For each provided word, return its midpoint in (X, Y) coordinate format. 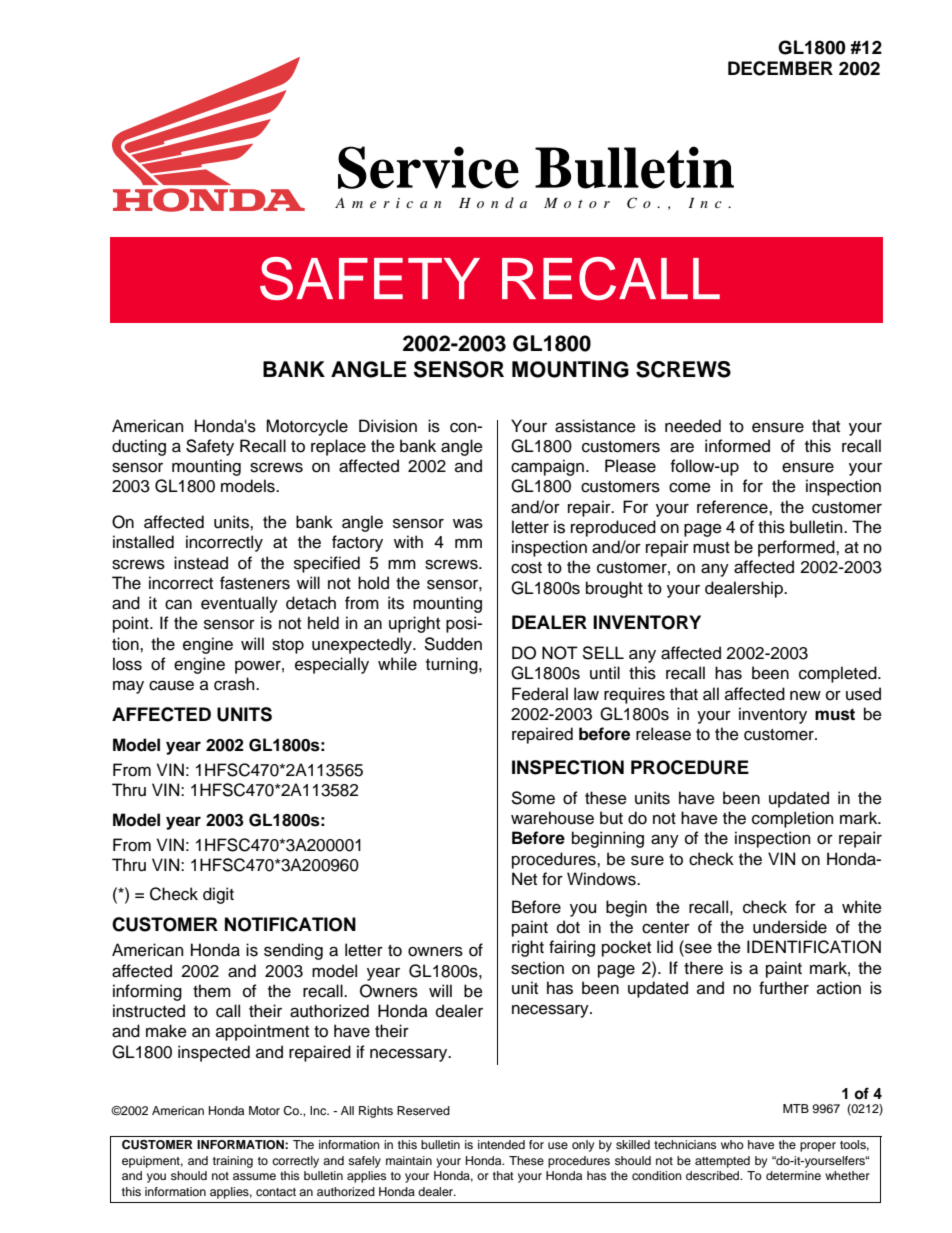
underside (790, 927)
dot (568, 927)
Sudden (453, 644)
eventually (239, 604)
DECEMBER (780, 68)
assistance (595, 426)
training (233, 1162)
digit (218, 895)
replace (338, 447)
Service (428, 167)
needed (693, 426)
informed (737, 446)
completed (839, 674)
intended (501, 1144)
